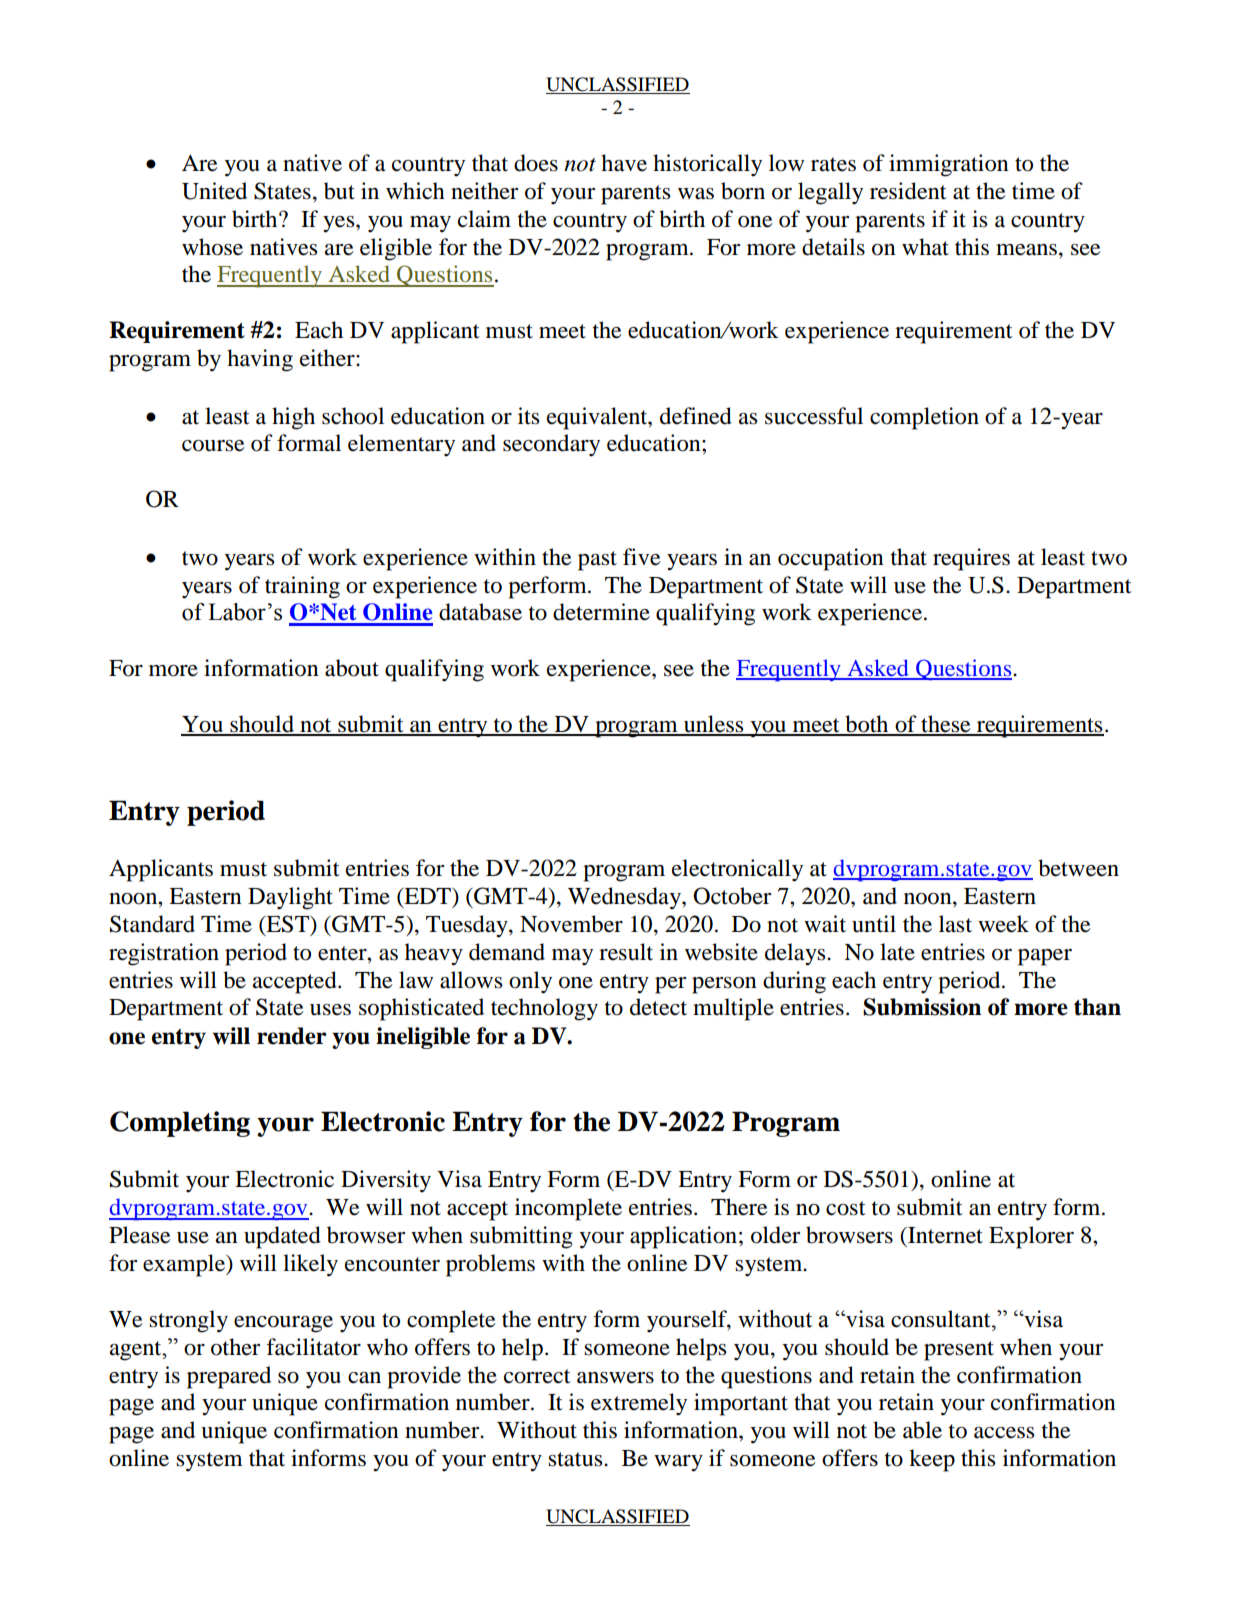 This screenshot has width=1236, height=1600. I want to click on extremely, so click(639, 1404).
